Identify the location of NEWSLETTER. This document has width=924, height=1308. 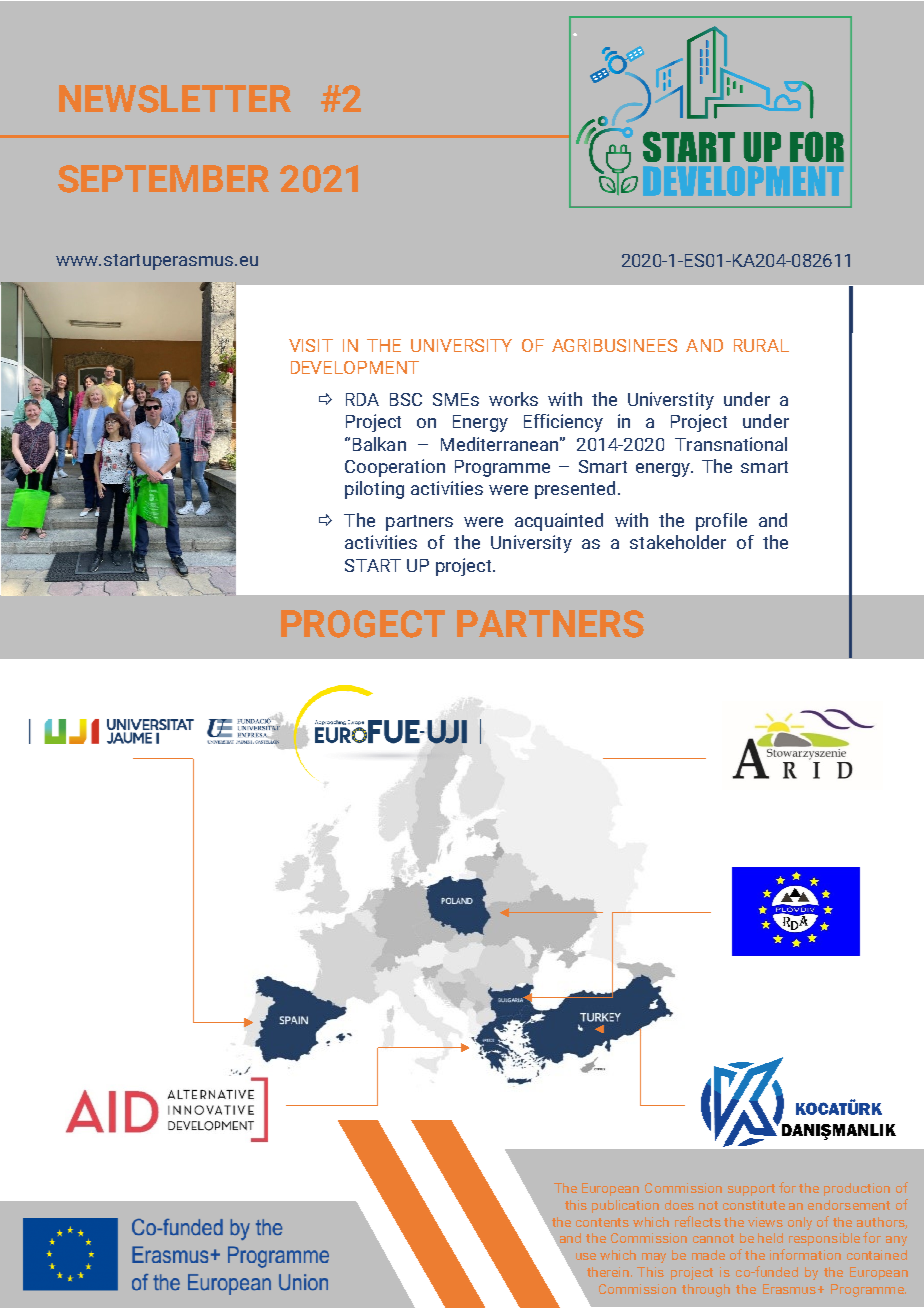
(175, 99).
